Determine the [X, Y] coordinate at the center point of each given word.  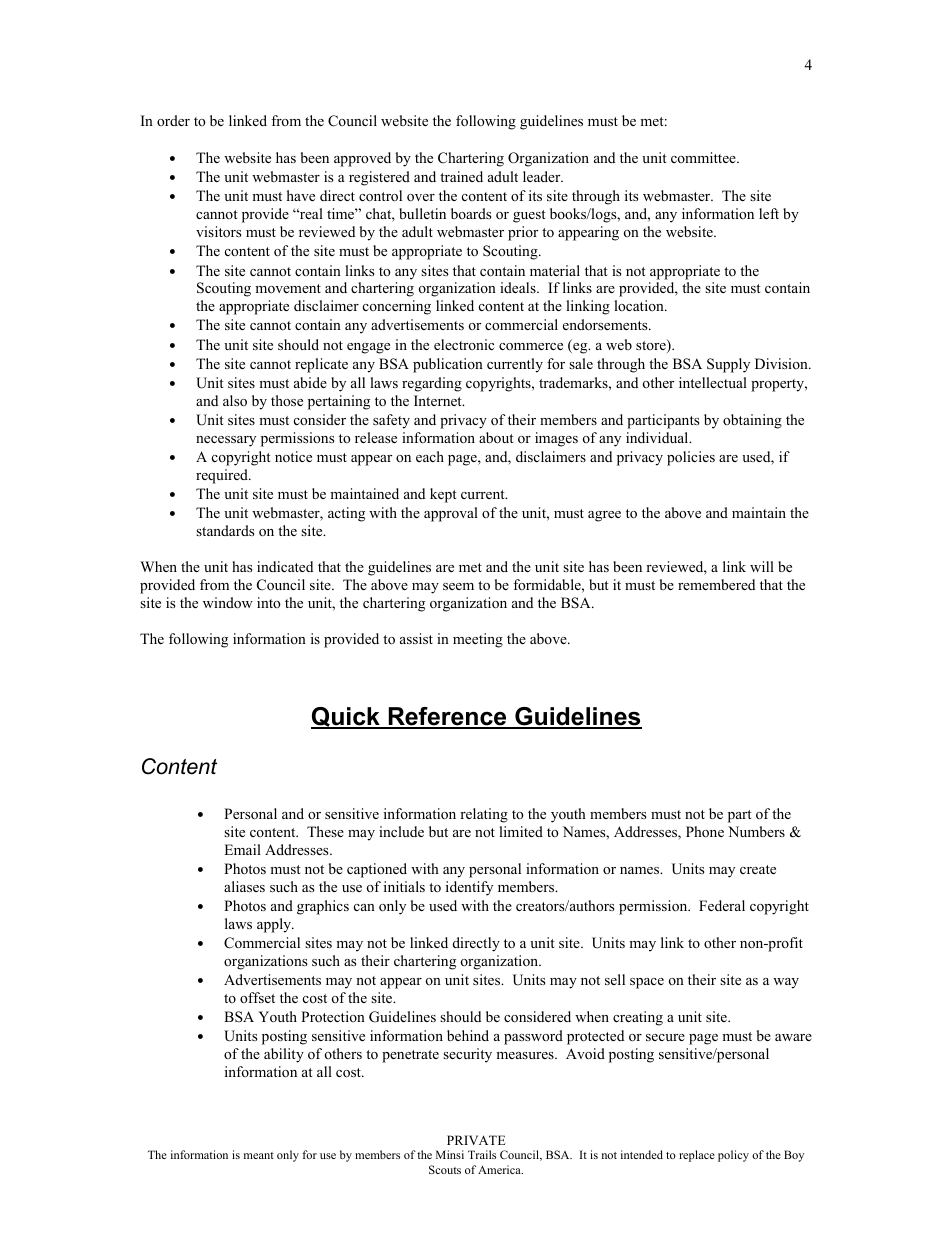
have [301, 195]
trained [461, 176]
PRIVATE [476, 1140]
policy [733, 1156]
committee [704, 157]
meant [259, 1155]
